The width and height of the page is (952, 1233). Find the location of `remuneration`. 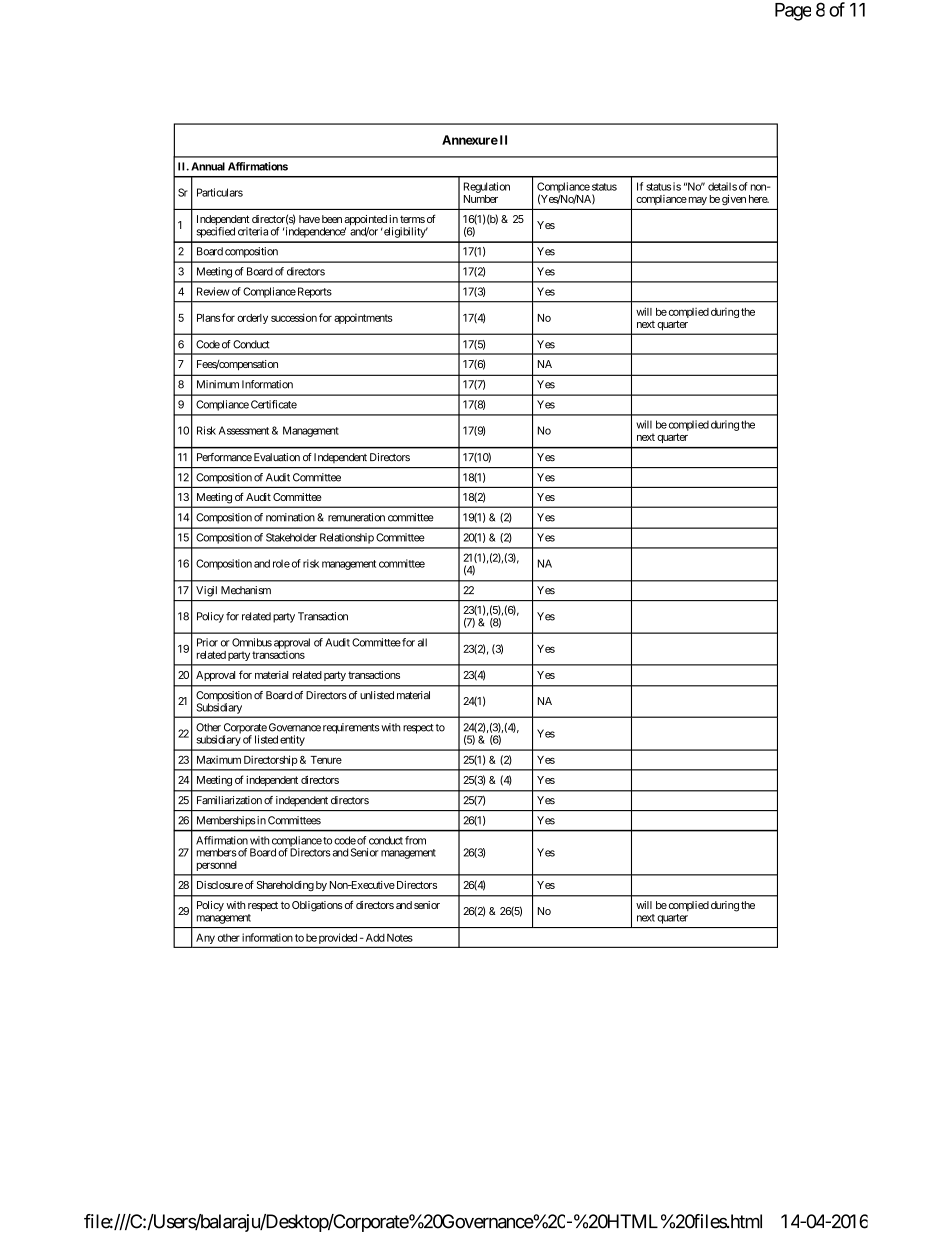

remuneration is located at coordinates (356, 517).
